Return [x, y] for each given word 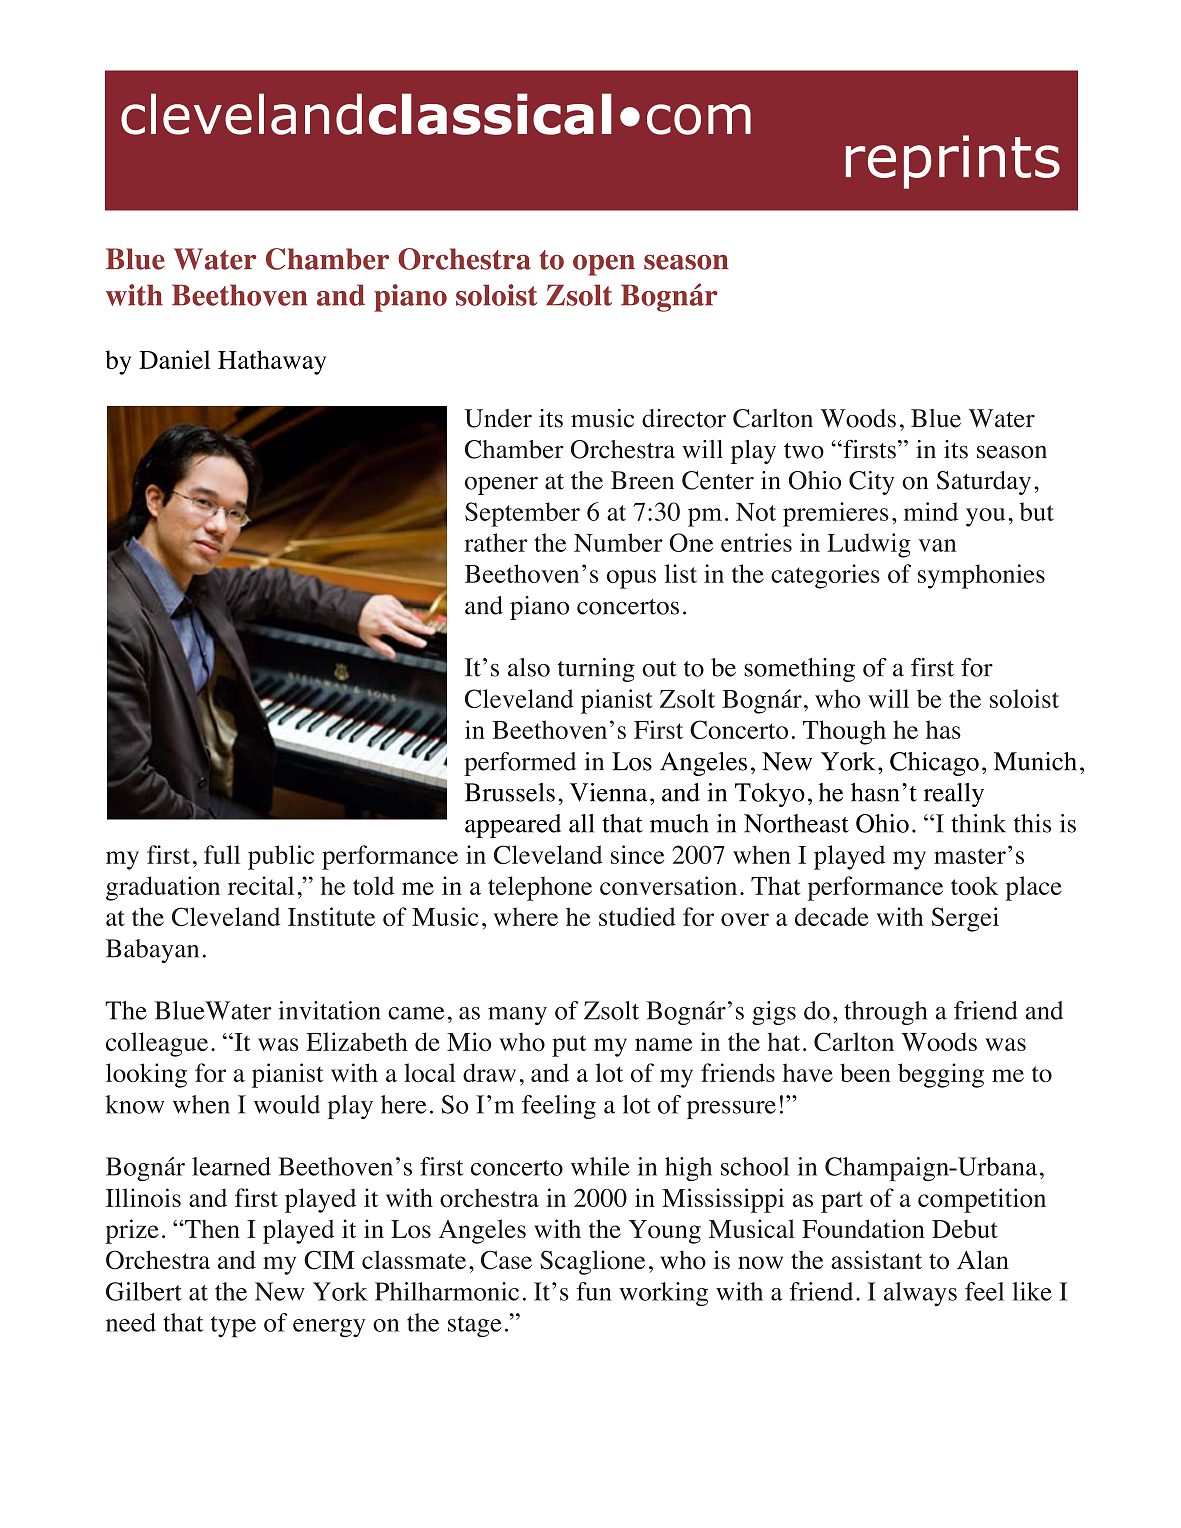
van [937, 545]
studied [637, 916]
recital [261, 885]
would [287, 1104]
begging [941, 1075]
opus [631, 579]
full [222, 854]
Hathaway [272, 362]
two [804, 451]
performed [520, 764]
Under [498, 418]
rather [496, 542]
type [233, 1327]
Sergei [965, 919]
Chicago [934, 764]
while [600, 1166]
